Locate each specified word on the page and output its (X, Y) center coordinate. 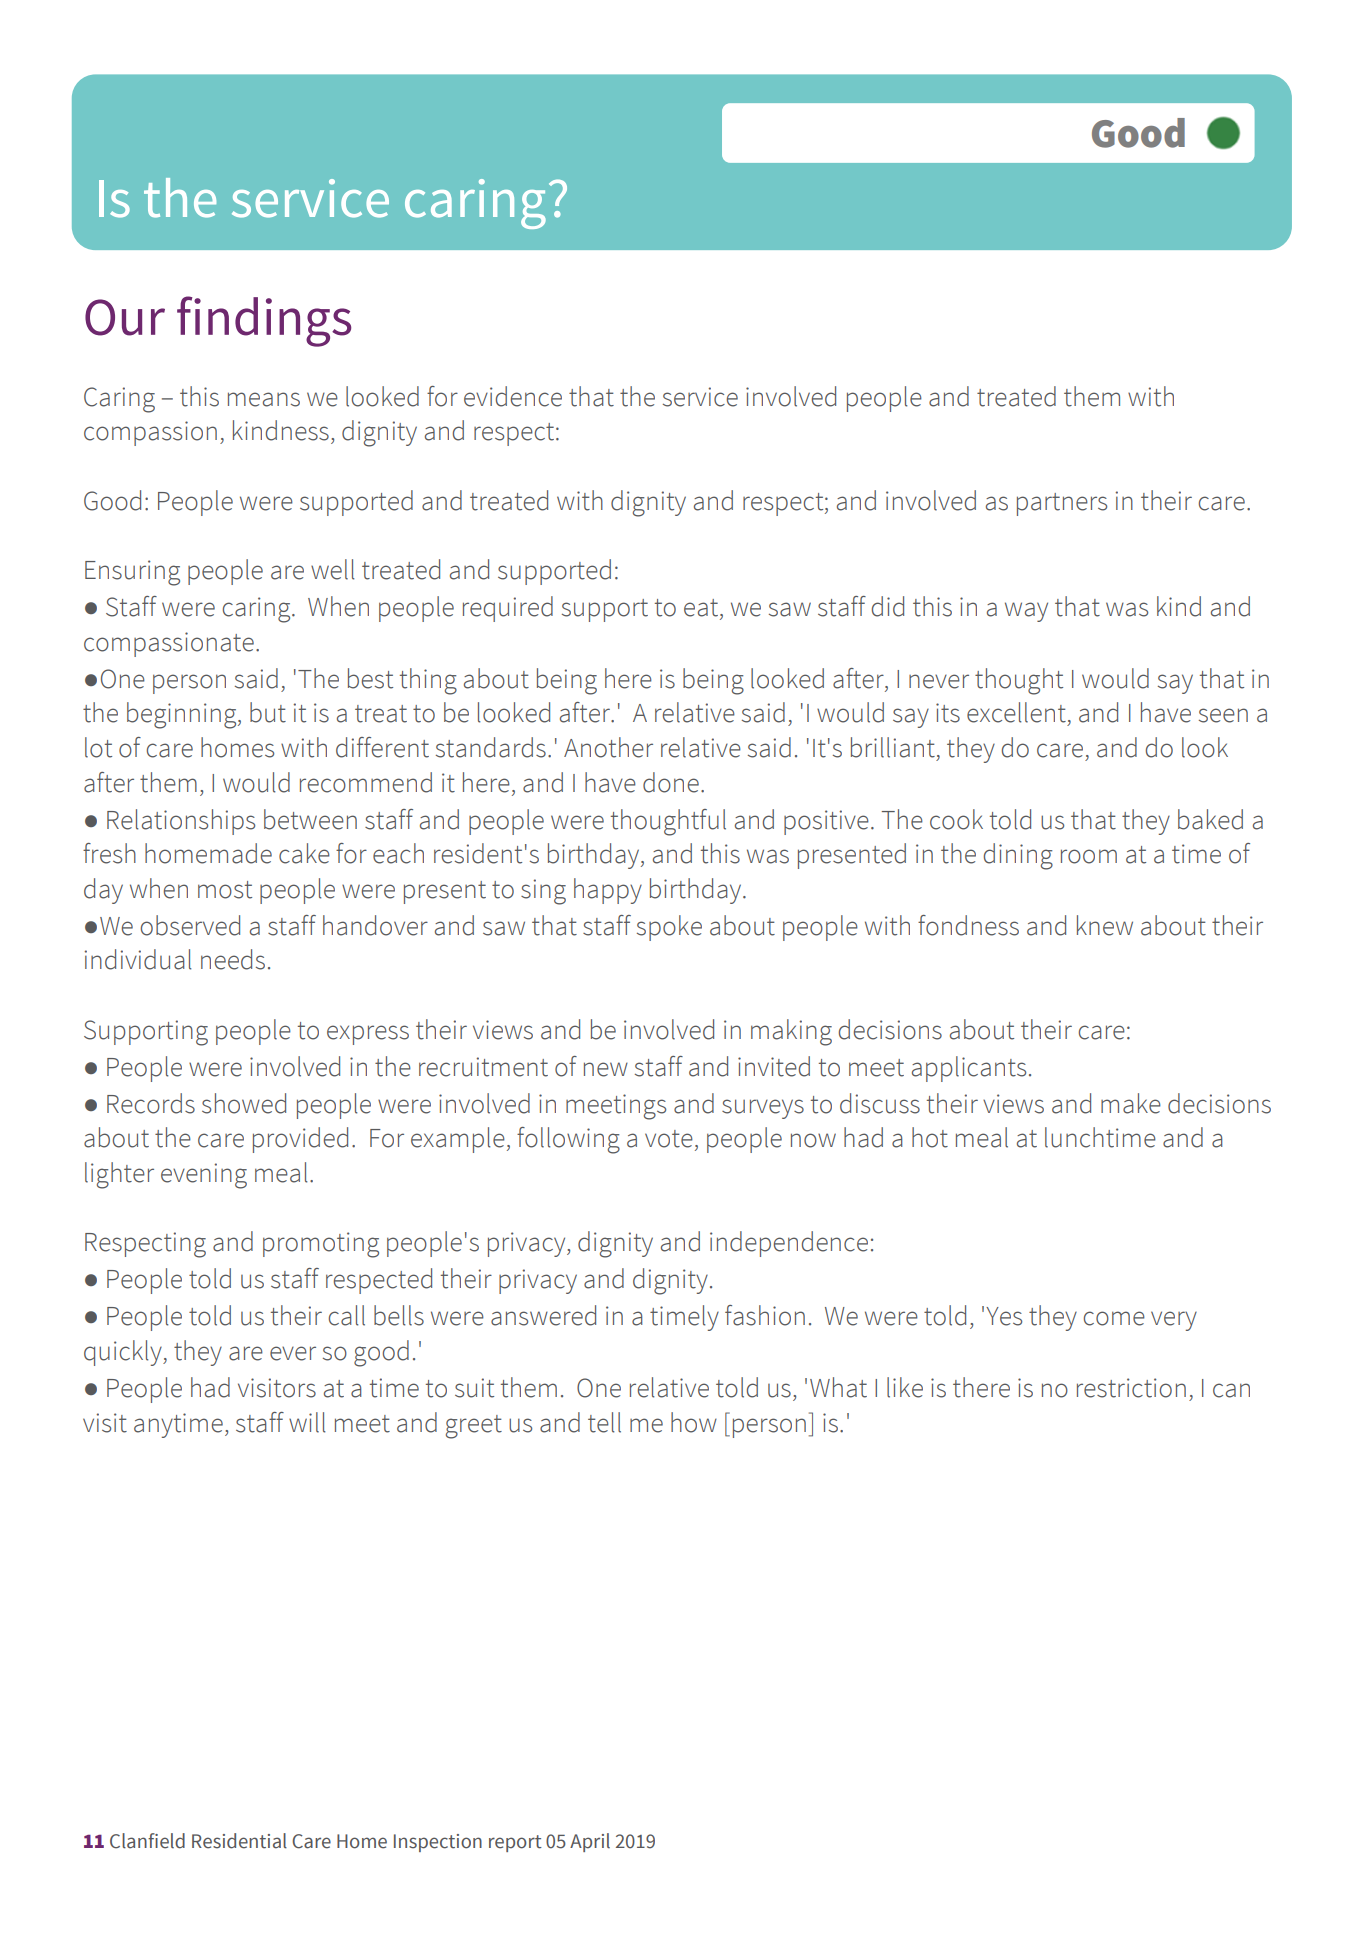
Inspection (438, 1843)
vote (669, 1139)
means (264, 399)
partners (1062, 504)
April (590, 1842)
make (1131, 1103)
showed (244, 1103)
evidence (513, 396)
